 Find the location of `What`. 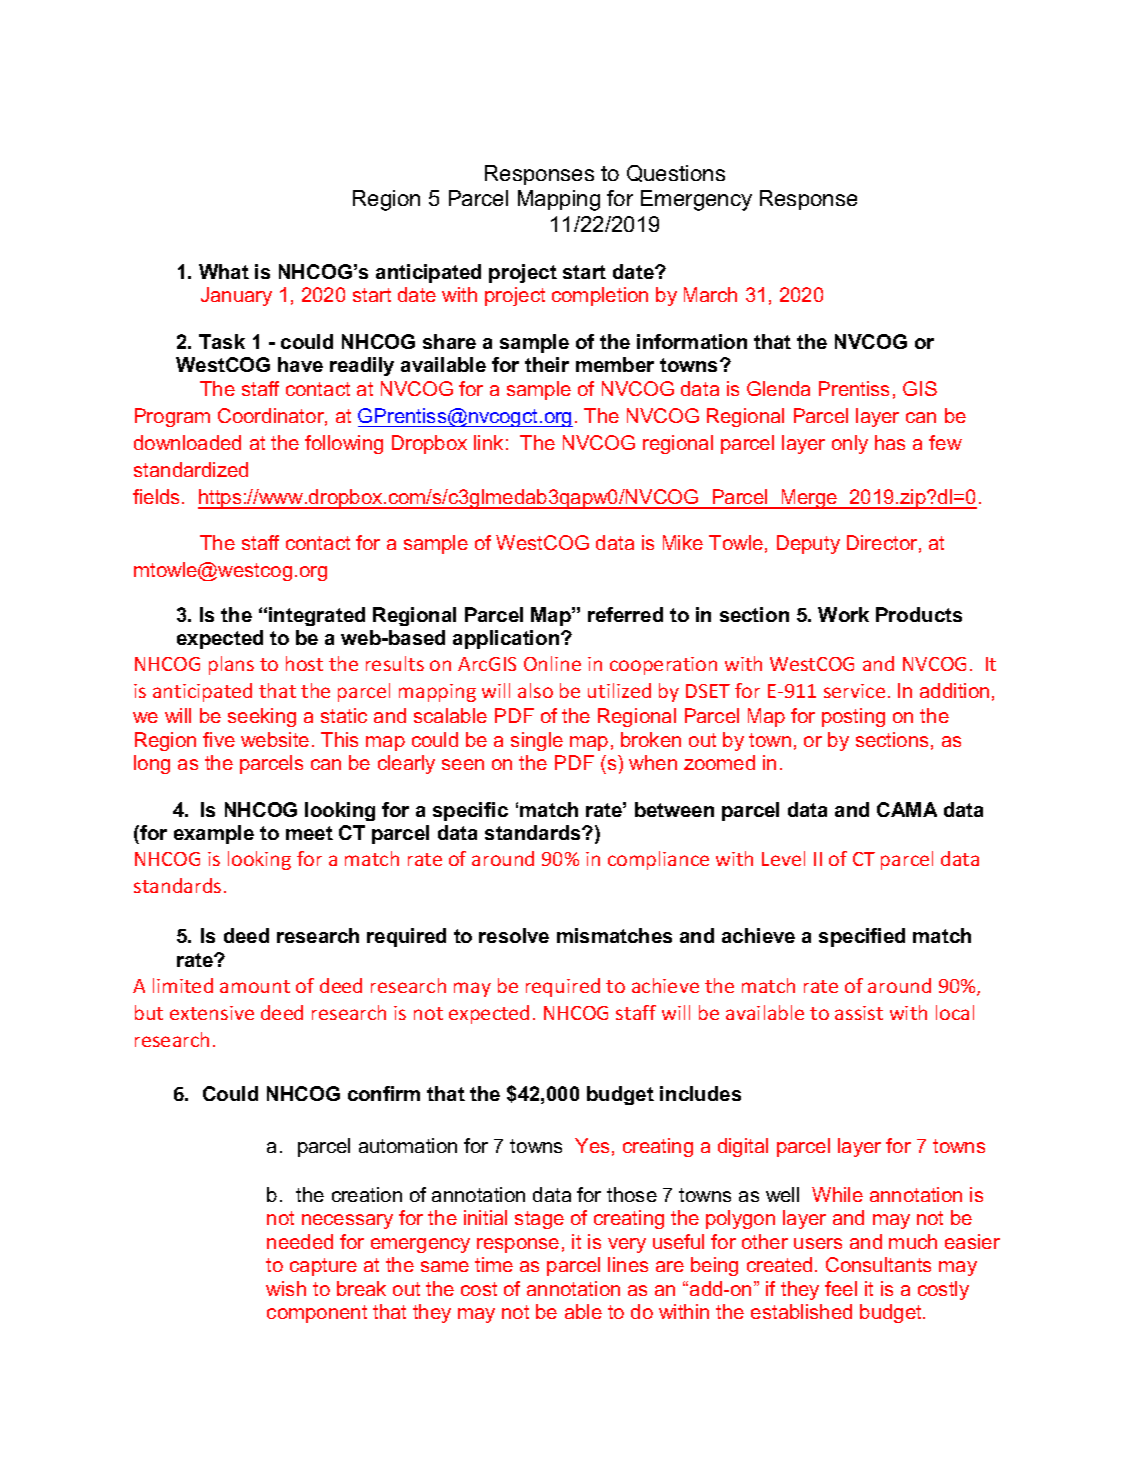

What is located at coordinates (224, 271).
